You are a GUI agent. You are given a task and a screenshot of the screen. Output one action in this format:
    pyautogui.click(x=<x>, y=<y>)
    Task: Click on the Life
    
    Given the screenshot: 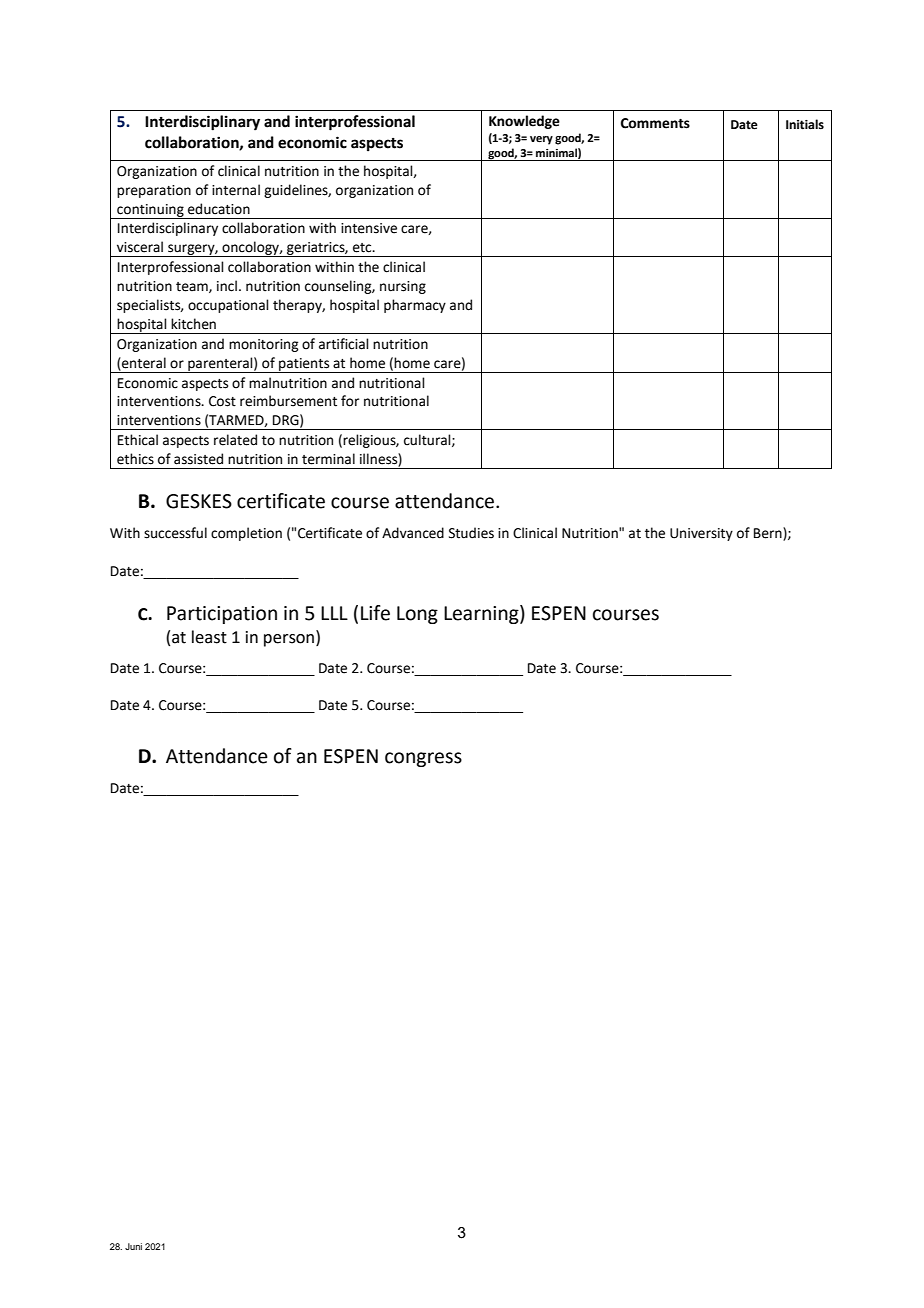 What is the action you would take?
    pyautogui.click(x=375, y=613)
